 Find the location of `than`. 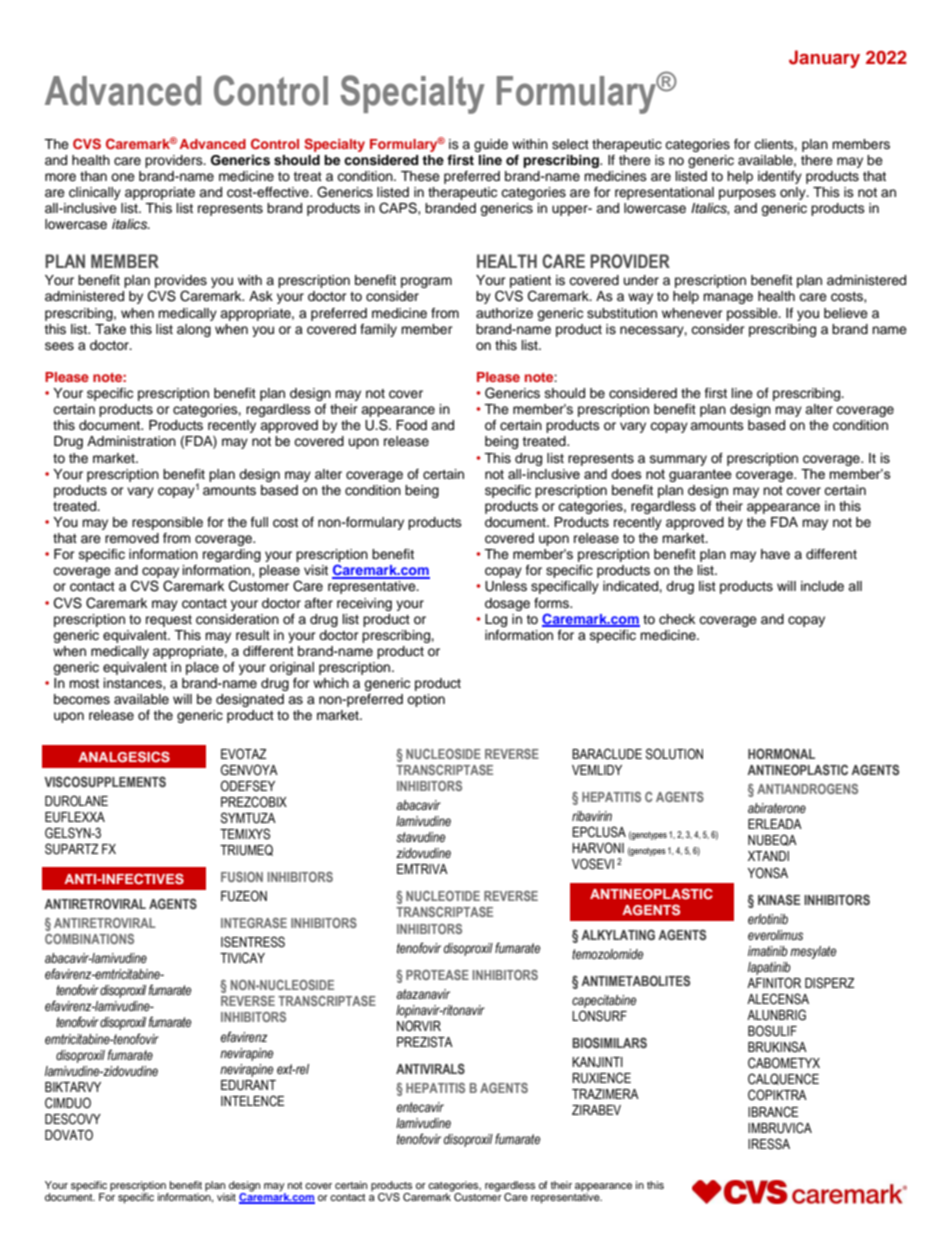

than is located at coordinates (93, 176).
